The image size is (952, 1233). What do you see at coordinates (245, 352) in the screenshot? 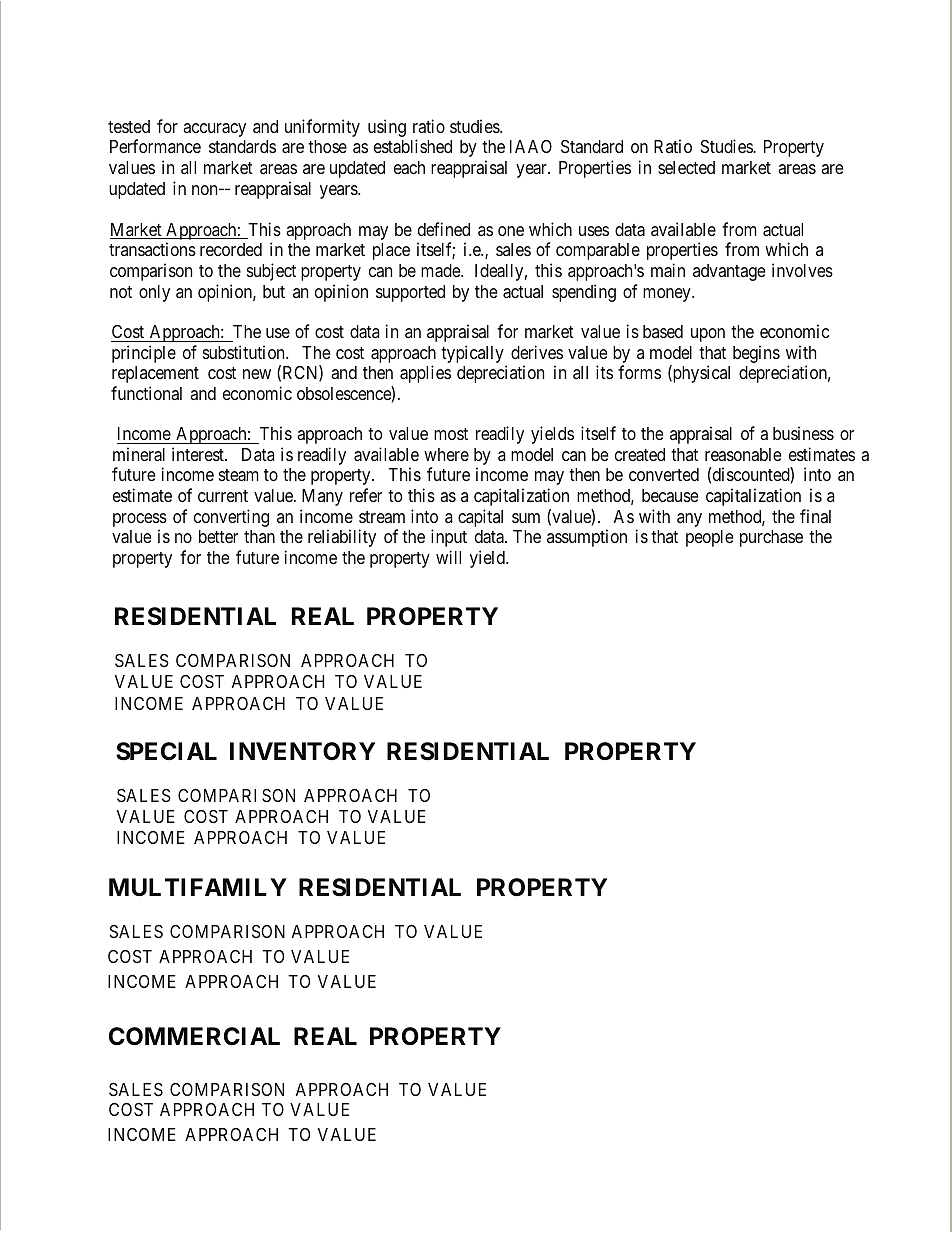
I see `substitution` at bounding box center [245, 352].
